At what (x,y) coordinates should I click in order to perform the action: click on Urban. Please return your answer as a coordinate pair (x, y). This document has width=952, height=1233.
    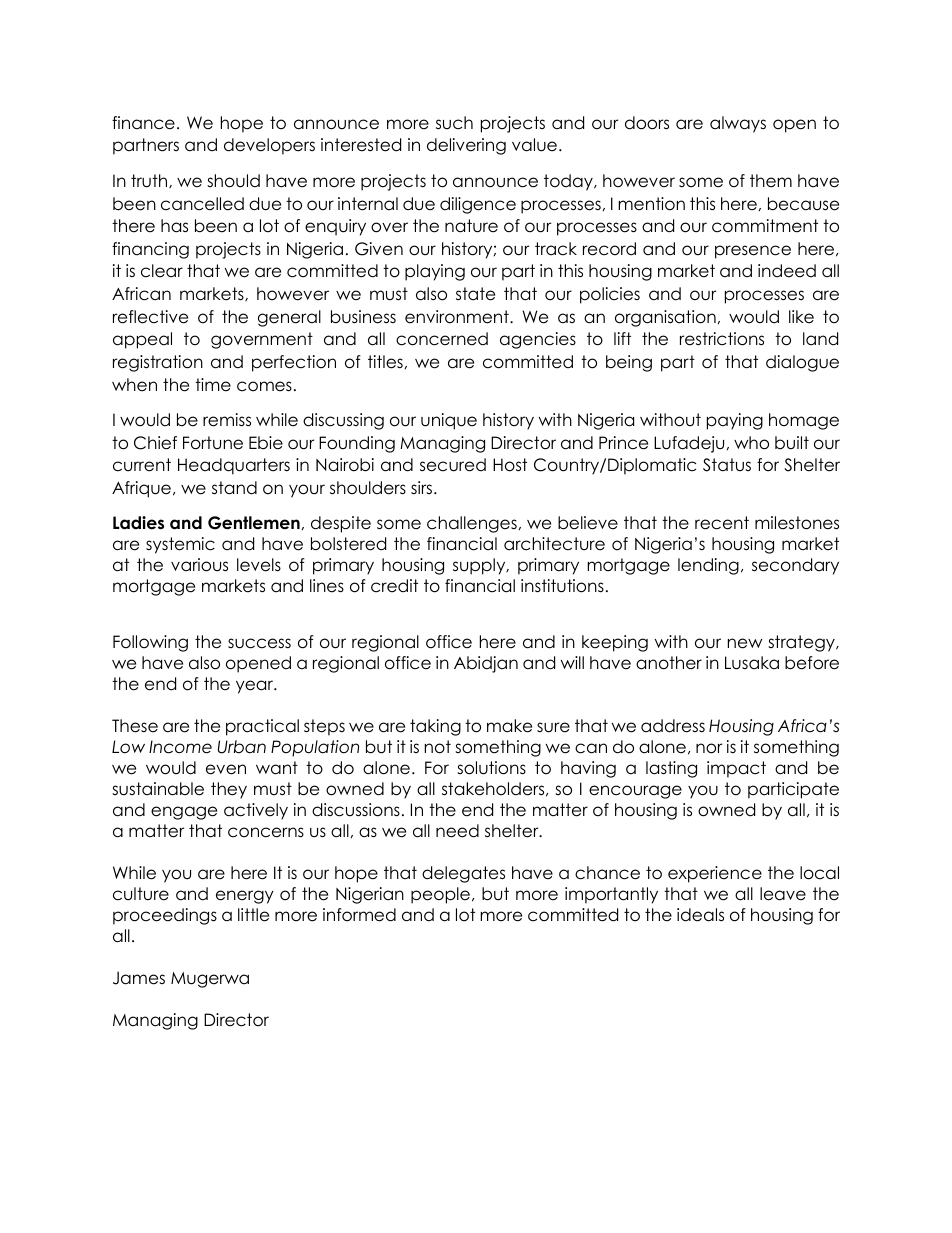
    Looking at the image, I should click on (242, 747).
